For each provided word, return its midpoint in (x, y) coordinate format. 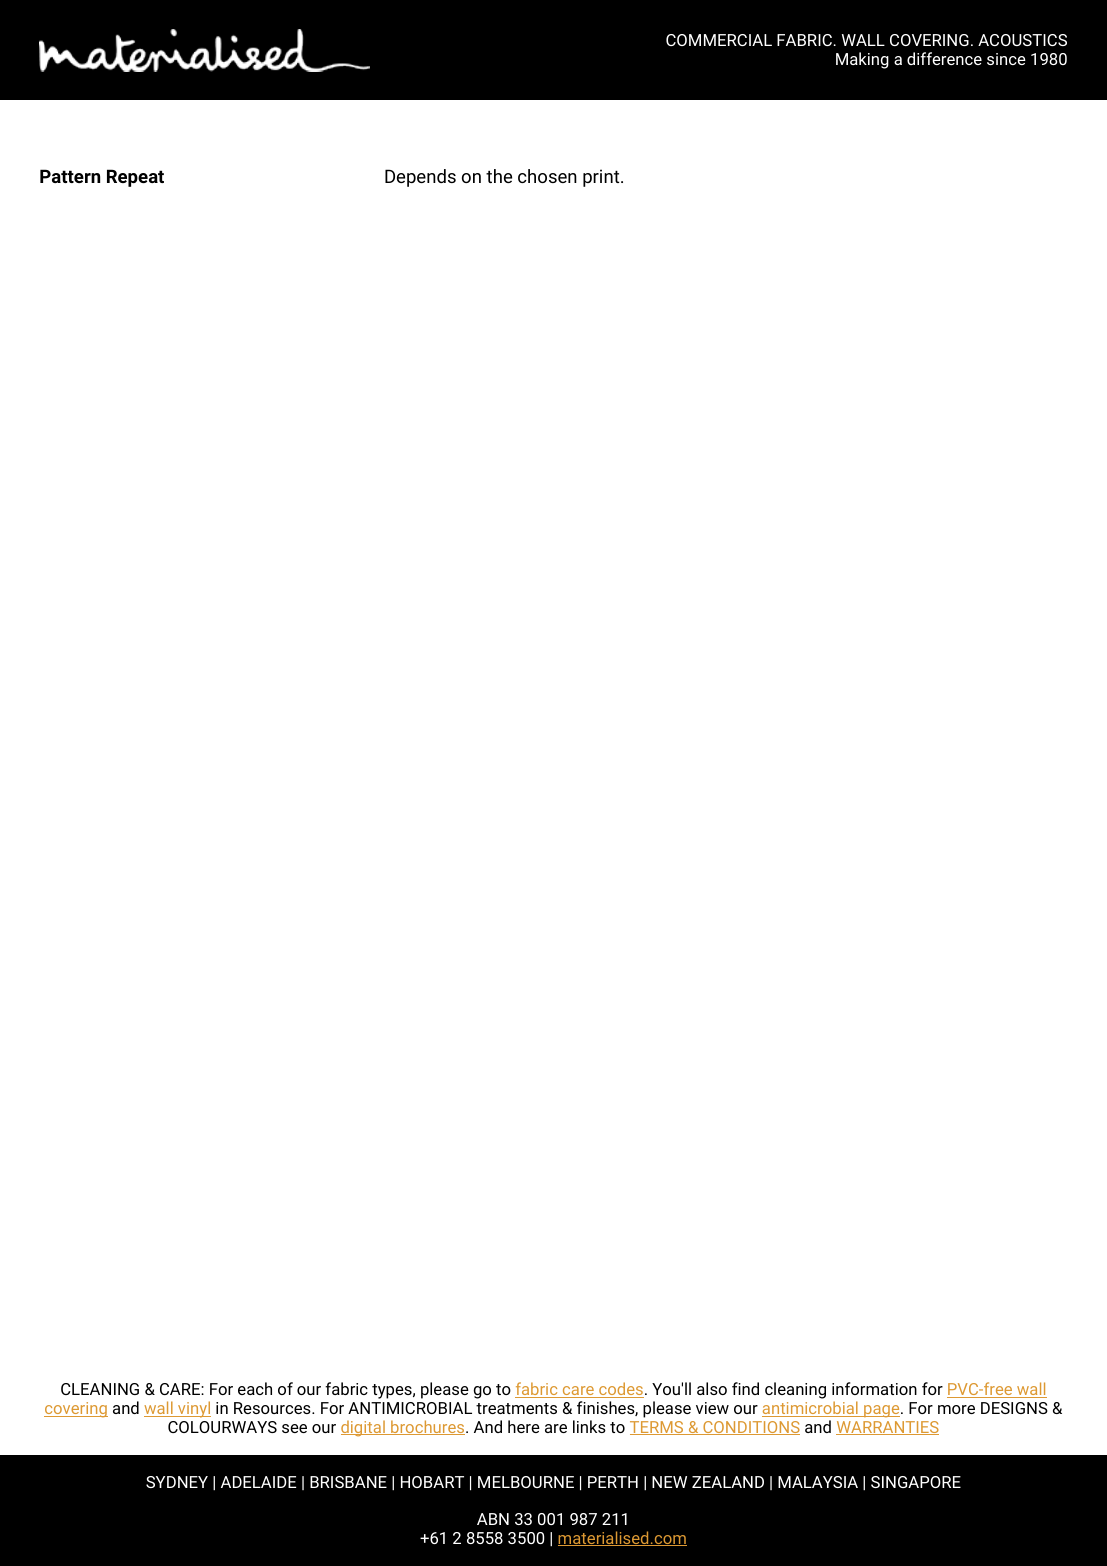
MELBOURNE (526, 1482)
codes (620, 1390)
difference (944, 58)
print (602, 178)
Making (862, 60)
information (874, 1388)
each (255, 1388)
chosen (547, 176)
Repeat (135, 178)
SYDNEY (177, 1482)
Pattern (70, 176)
